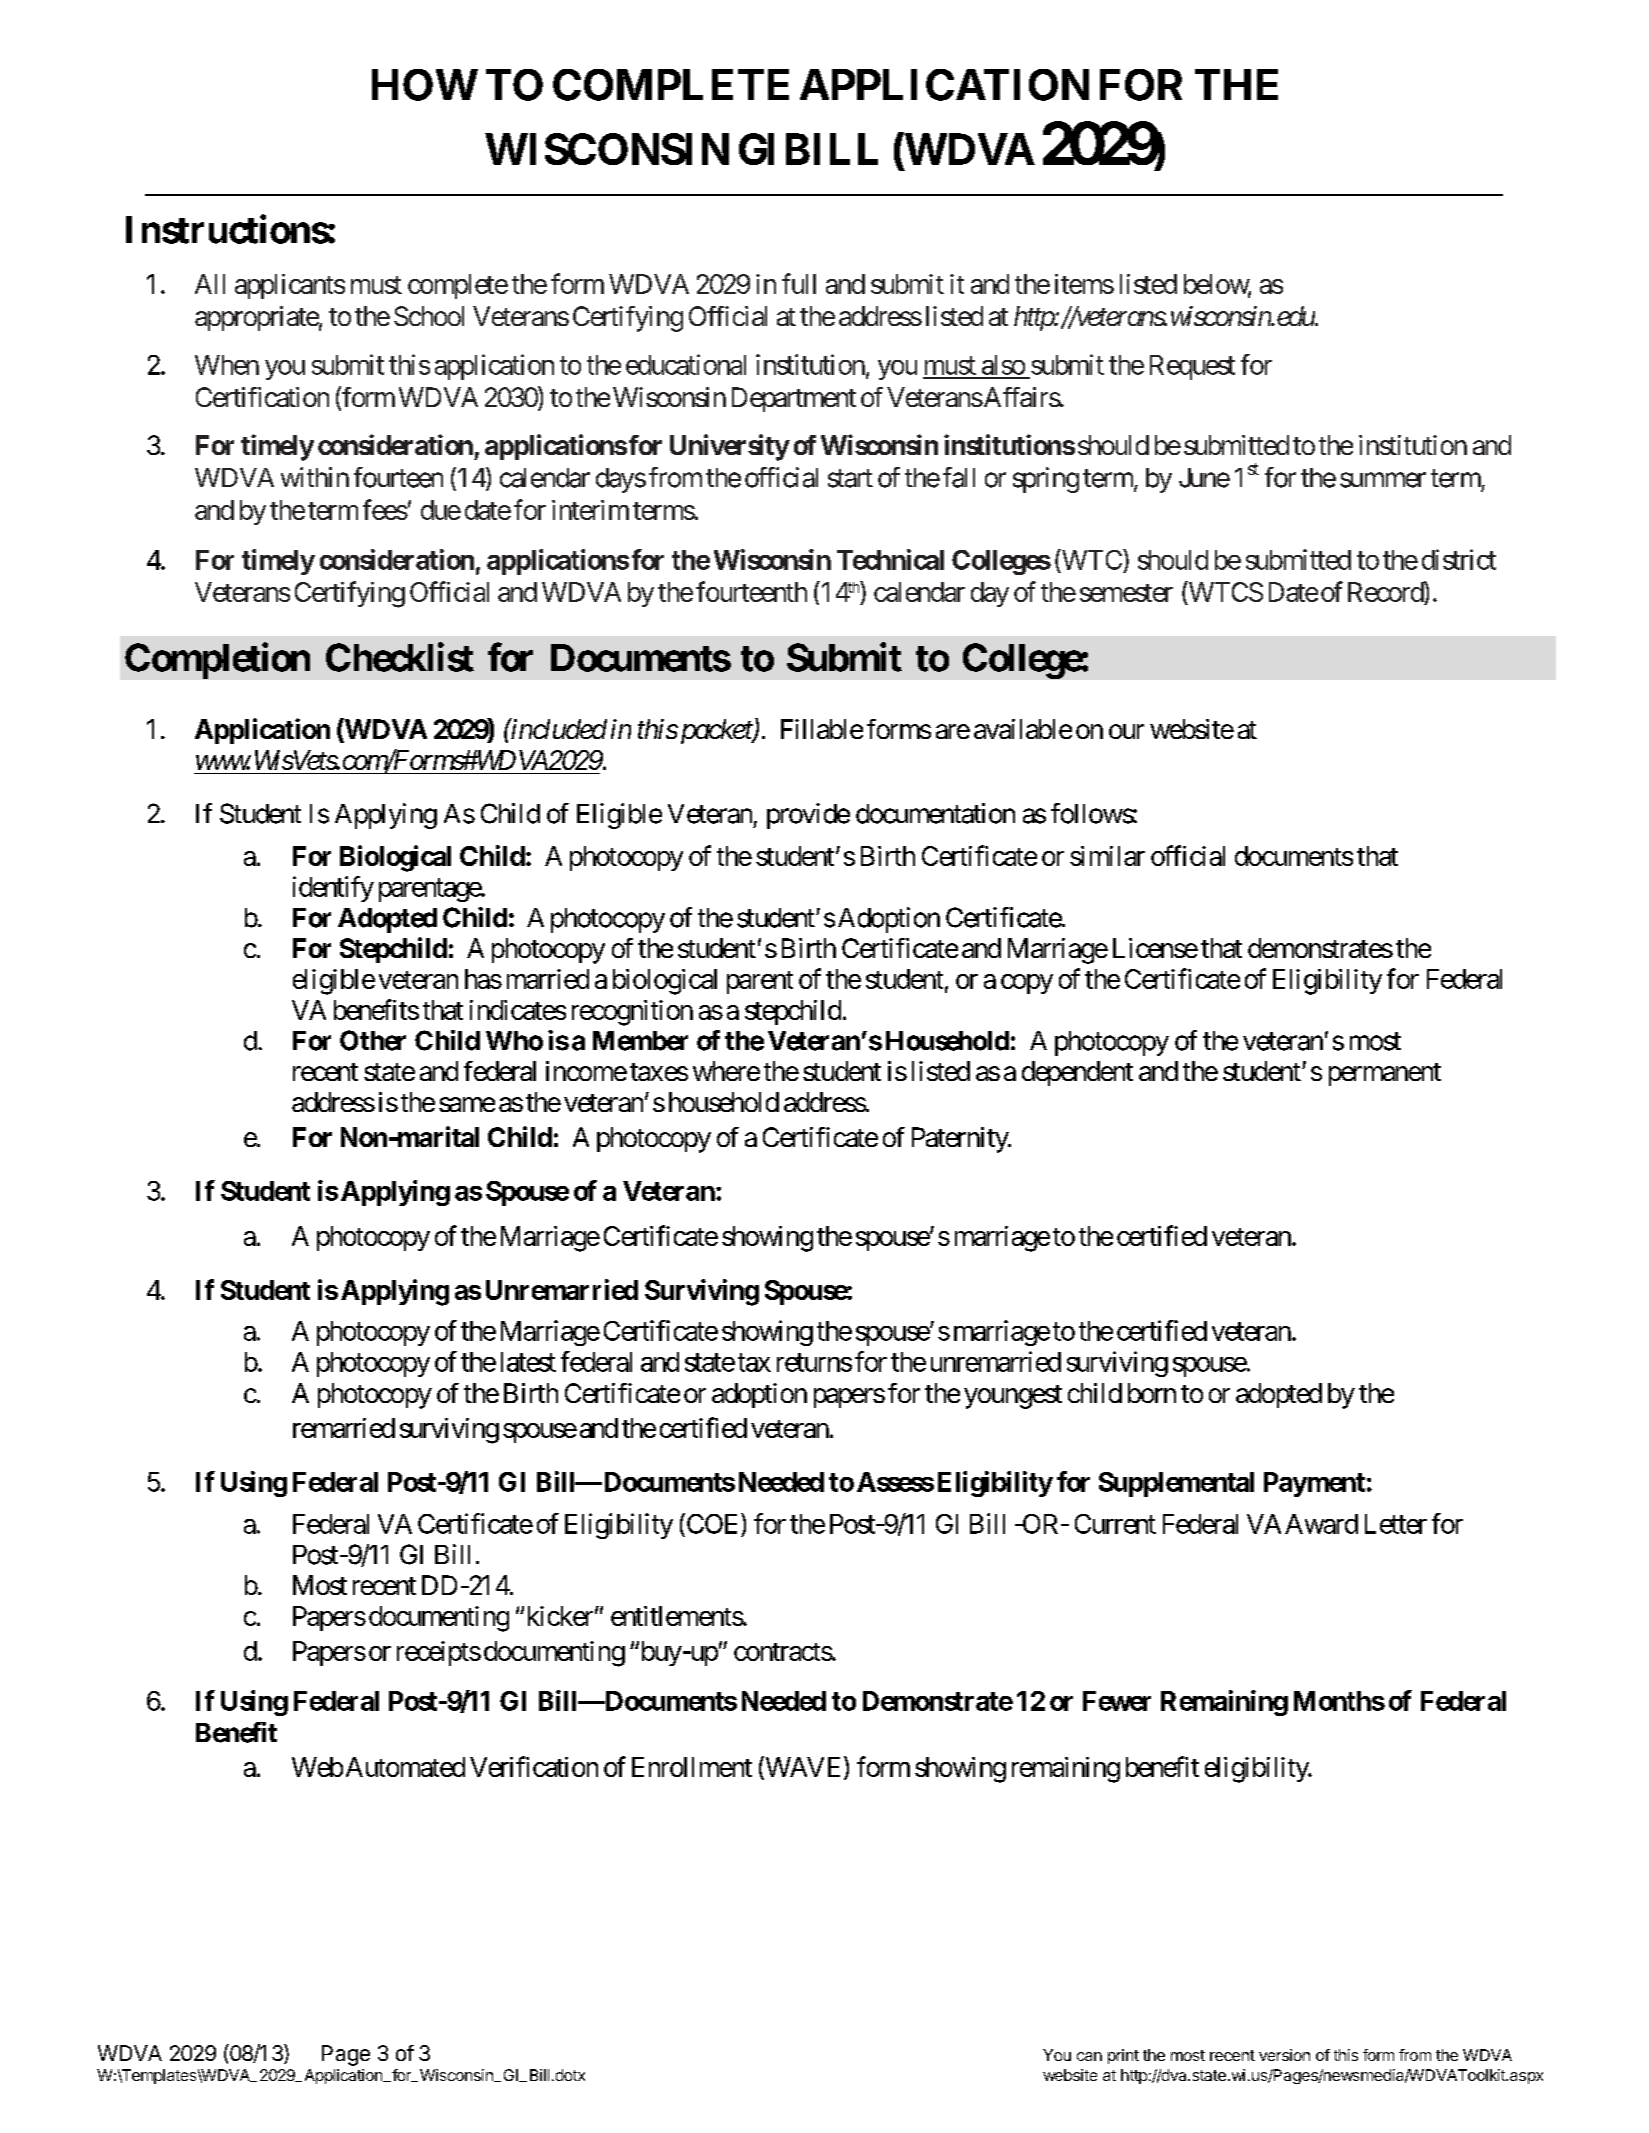 The image size is (1649, 2133). What do you see at coordinates (1123, 2056) in the screenshot?
I see `print` at bounding box center [1123, 2056].
